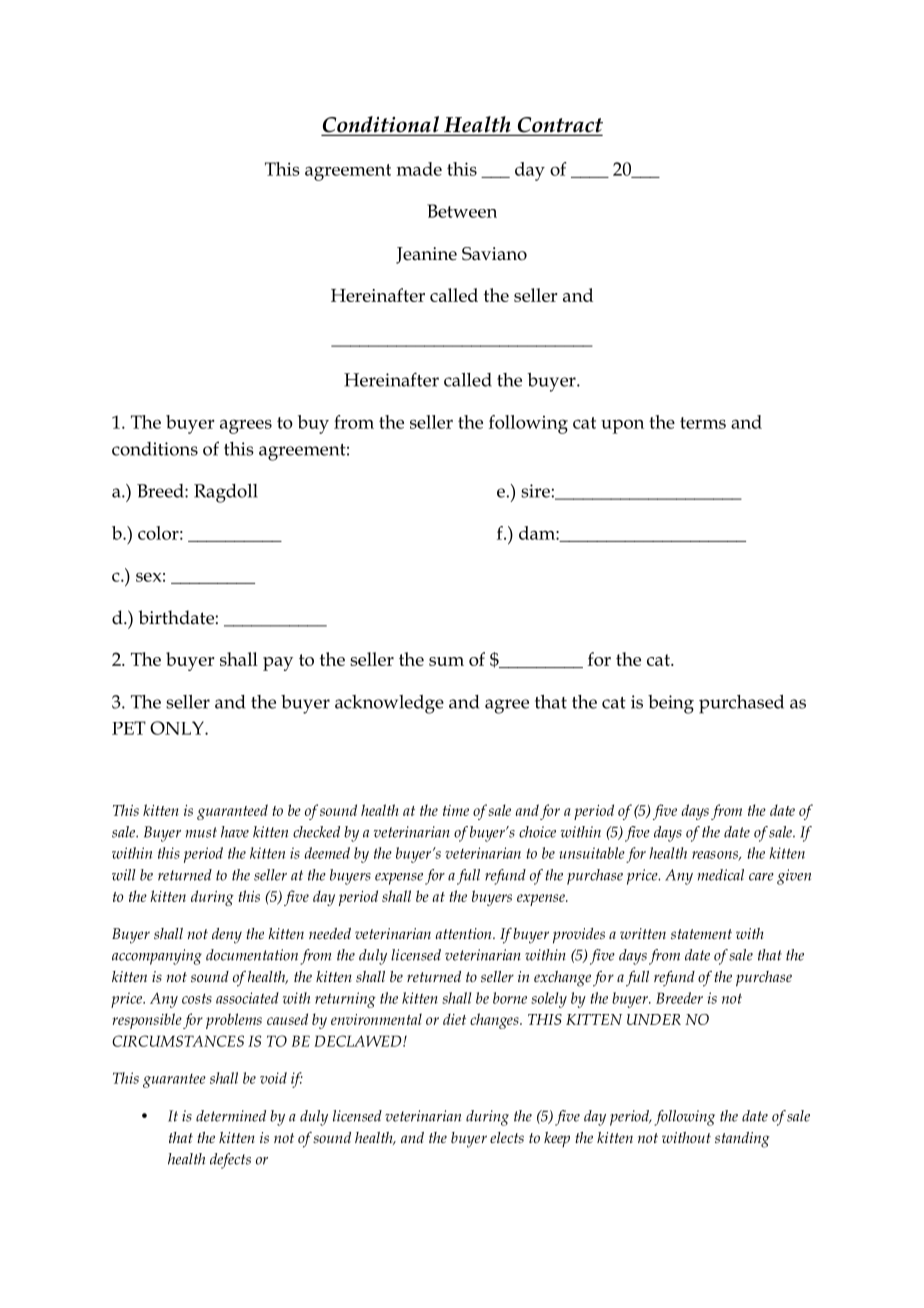  What do you see at coordinates (507, 1137) in the image?
I see `elects` at bounding box center [507, 1137].
